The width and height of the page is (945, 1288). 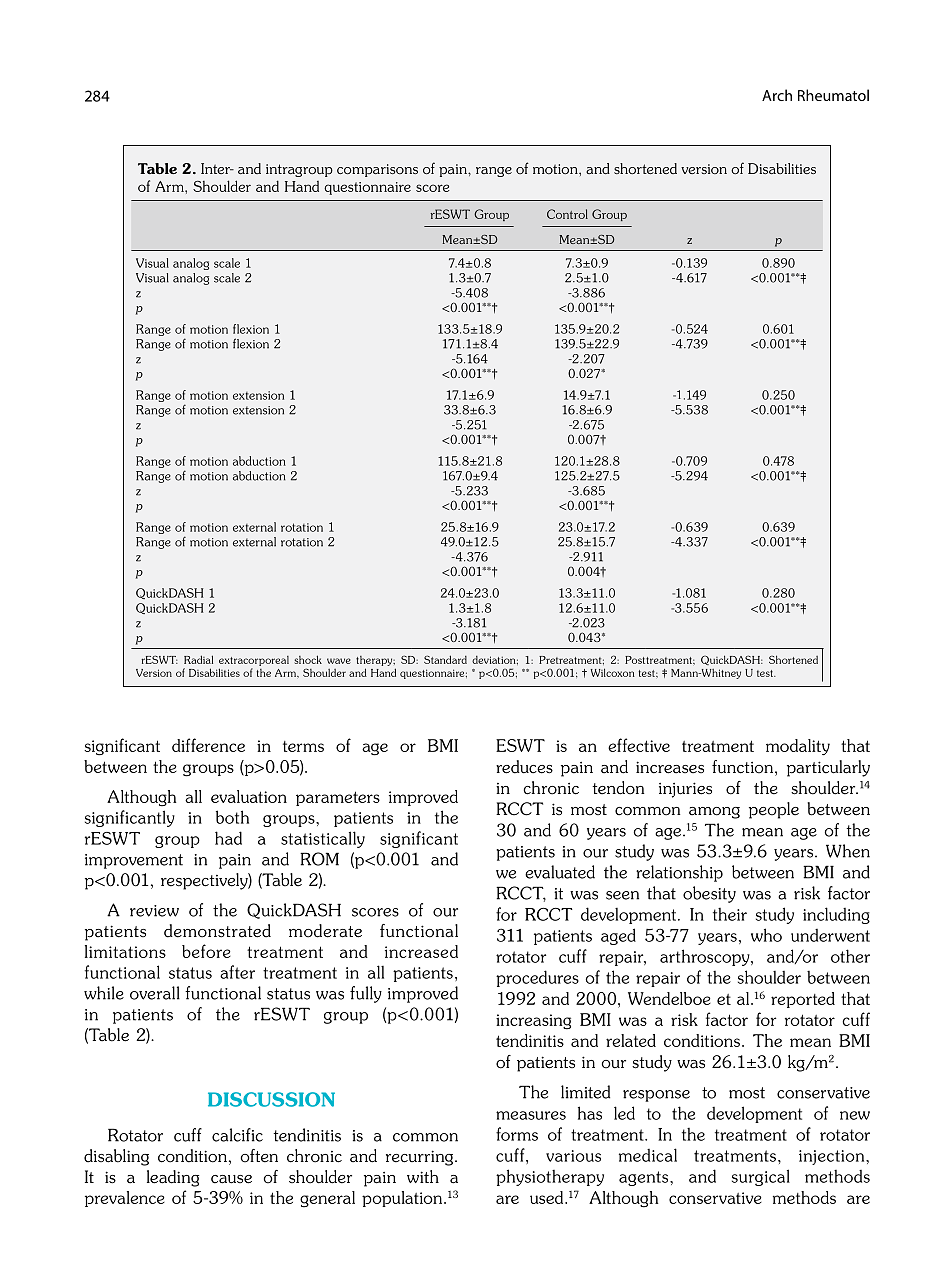 I want to click on Arch, so click(x=777, y=95).
